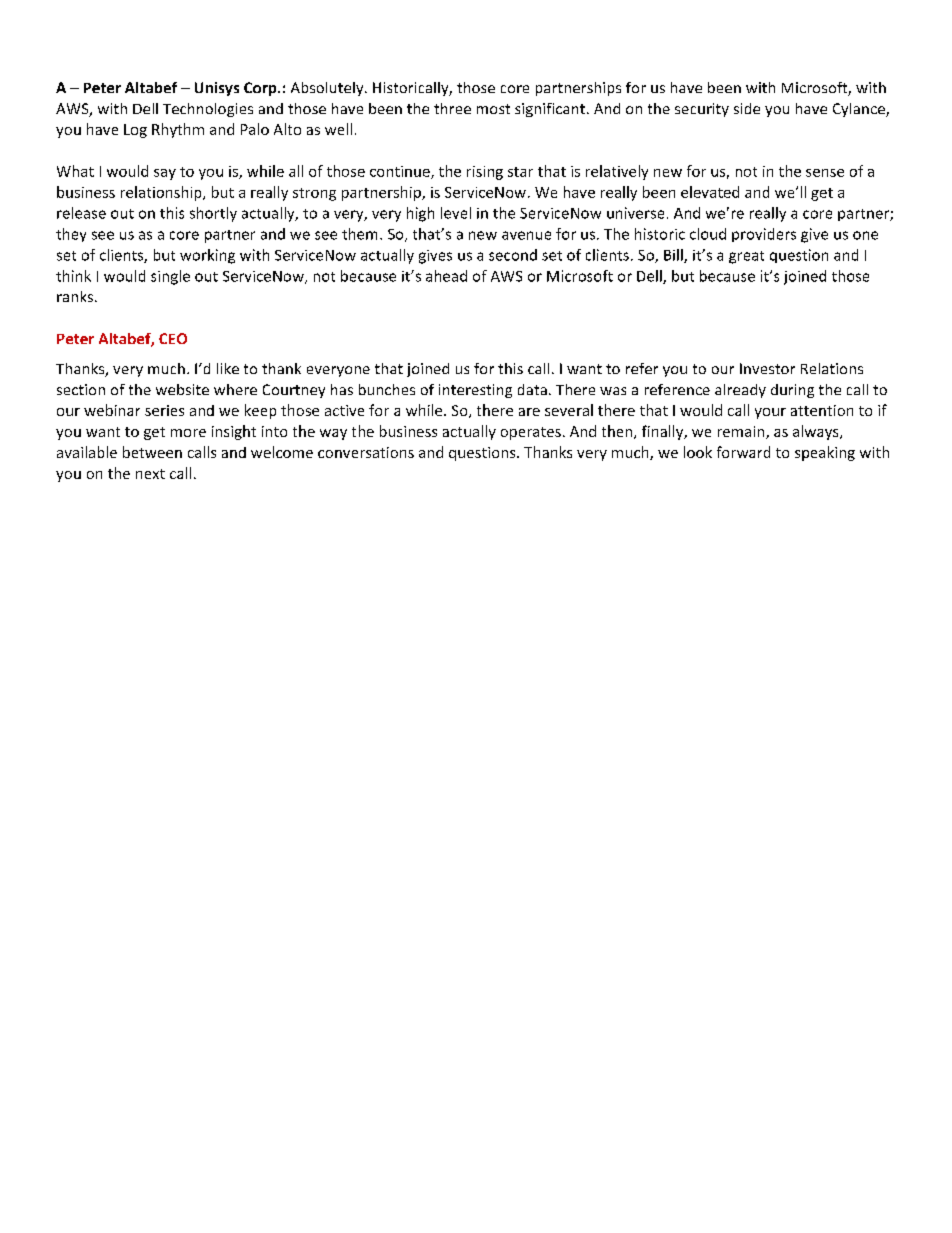 The width and height of the screenshot is (952, 1233). Describe the element at coordinates (746, 257) in the screenshot. I see `great` at that location.
